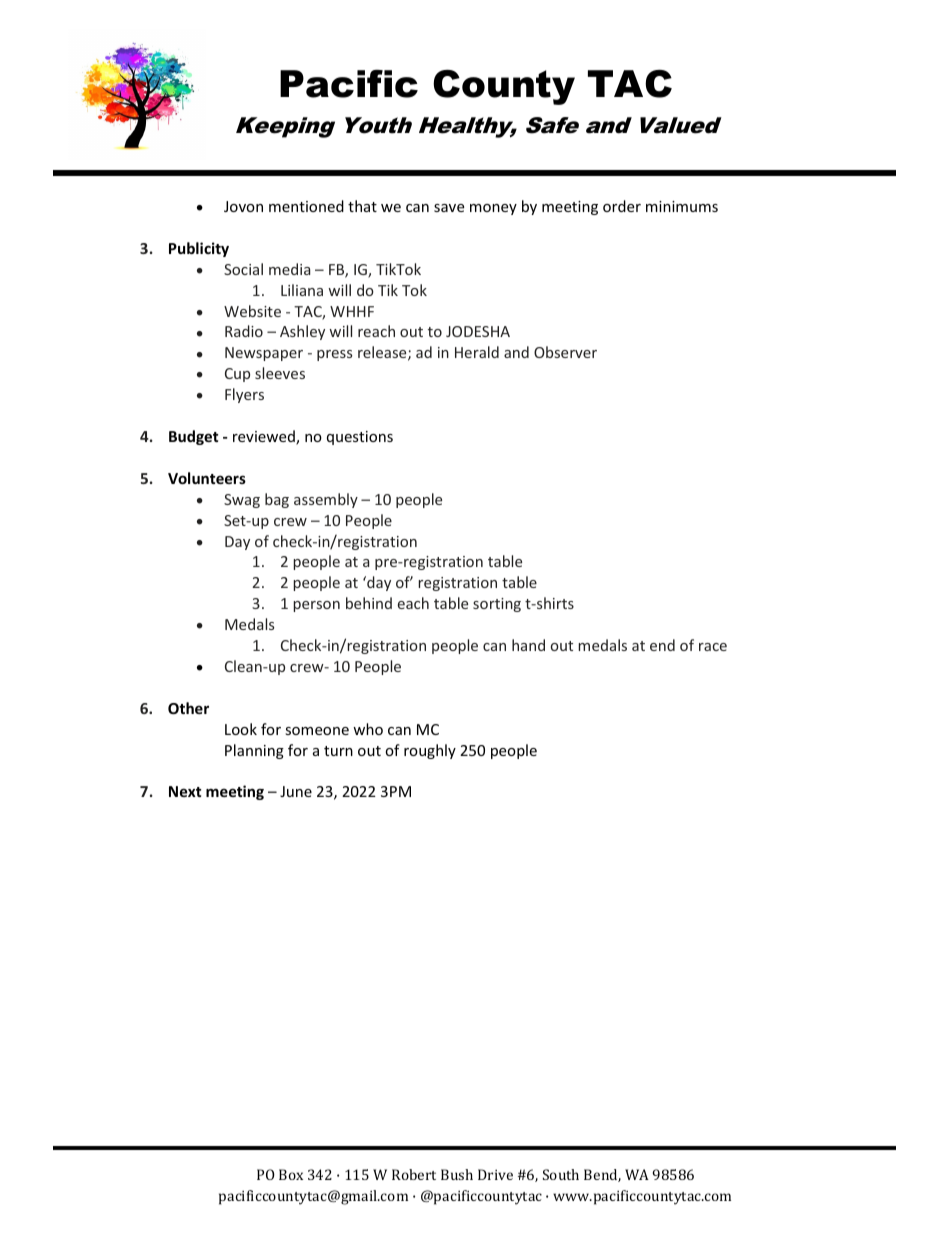 The image size is (952, 1233). Describe the element at coordinates (254, 751) in the screenshot. I see `Planning` at that location.
